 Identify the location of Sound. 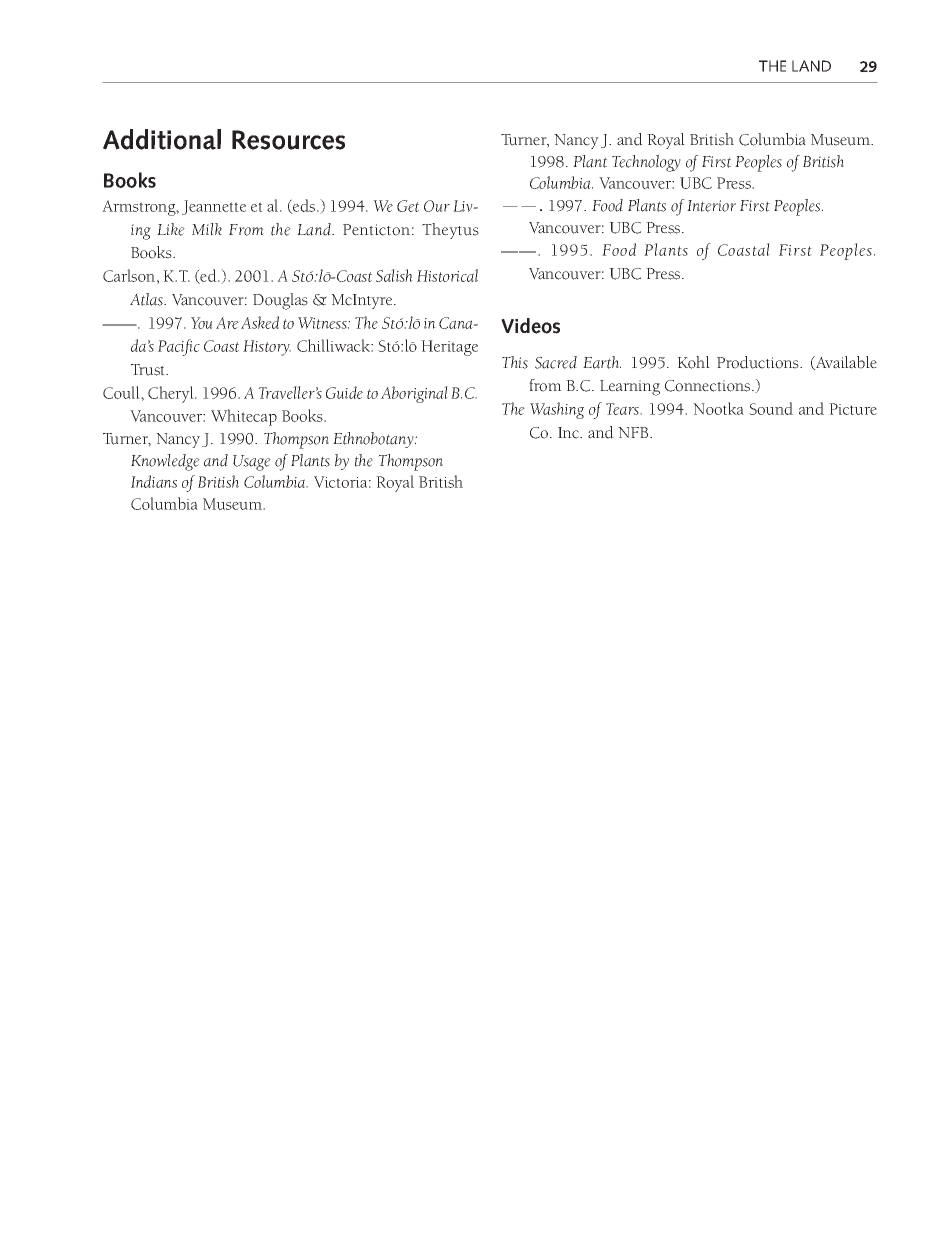
(771, 408).
